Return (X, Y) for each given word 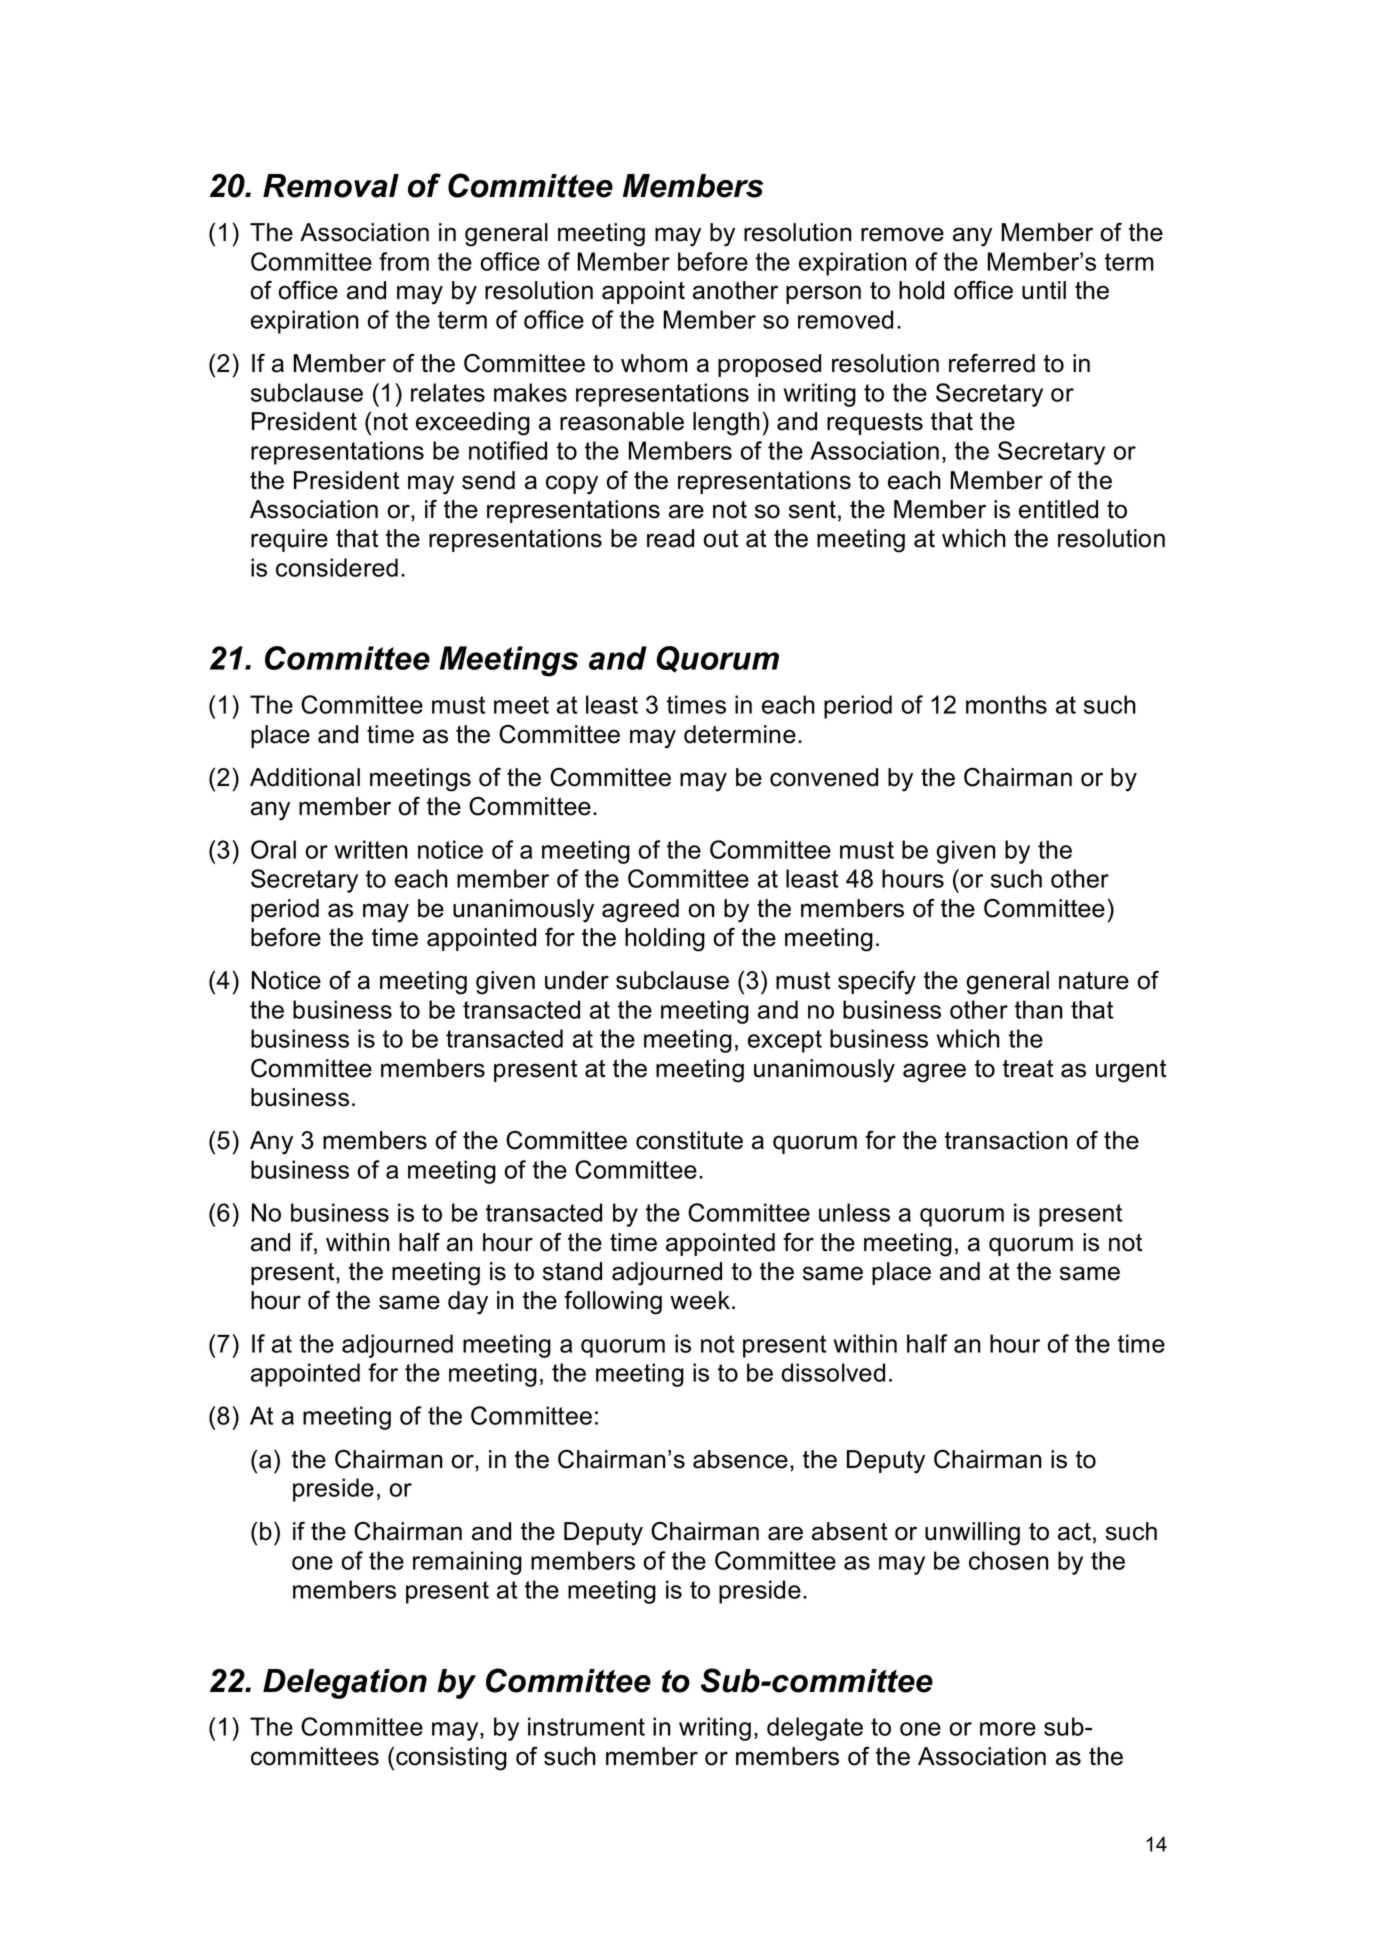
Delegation (345, 1684)
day (468, 1303)
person (823, 294)
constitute (689, 1140)
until (1044, 290)
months (1006, 704)
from (404, 261)
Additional (305, 777)
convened (824, 777)
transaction (1006, 1140)
